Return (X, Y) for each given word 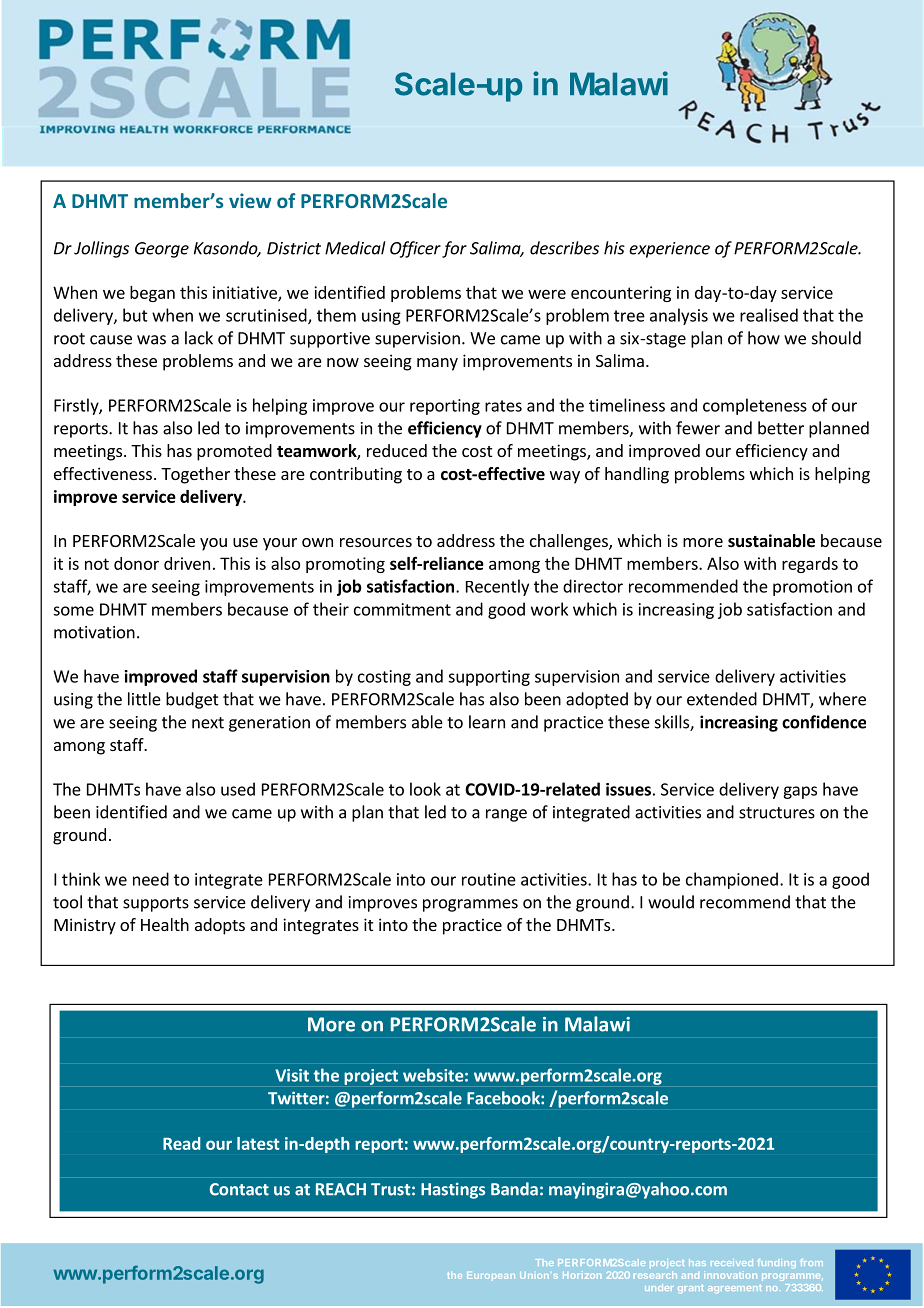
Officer (415, 249)
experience (669, 250)
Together (195, 475)
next (208, 723)
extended (722, 699)
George (162, 250)
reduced (397, 450)
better (781, 428)
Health (165, 924)
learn (487, 722)
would (671, 902)
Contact (239, 1189)
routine (489, 879)
